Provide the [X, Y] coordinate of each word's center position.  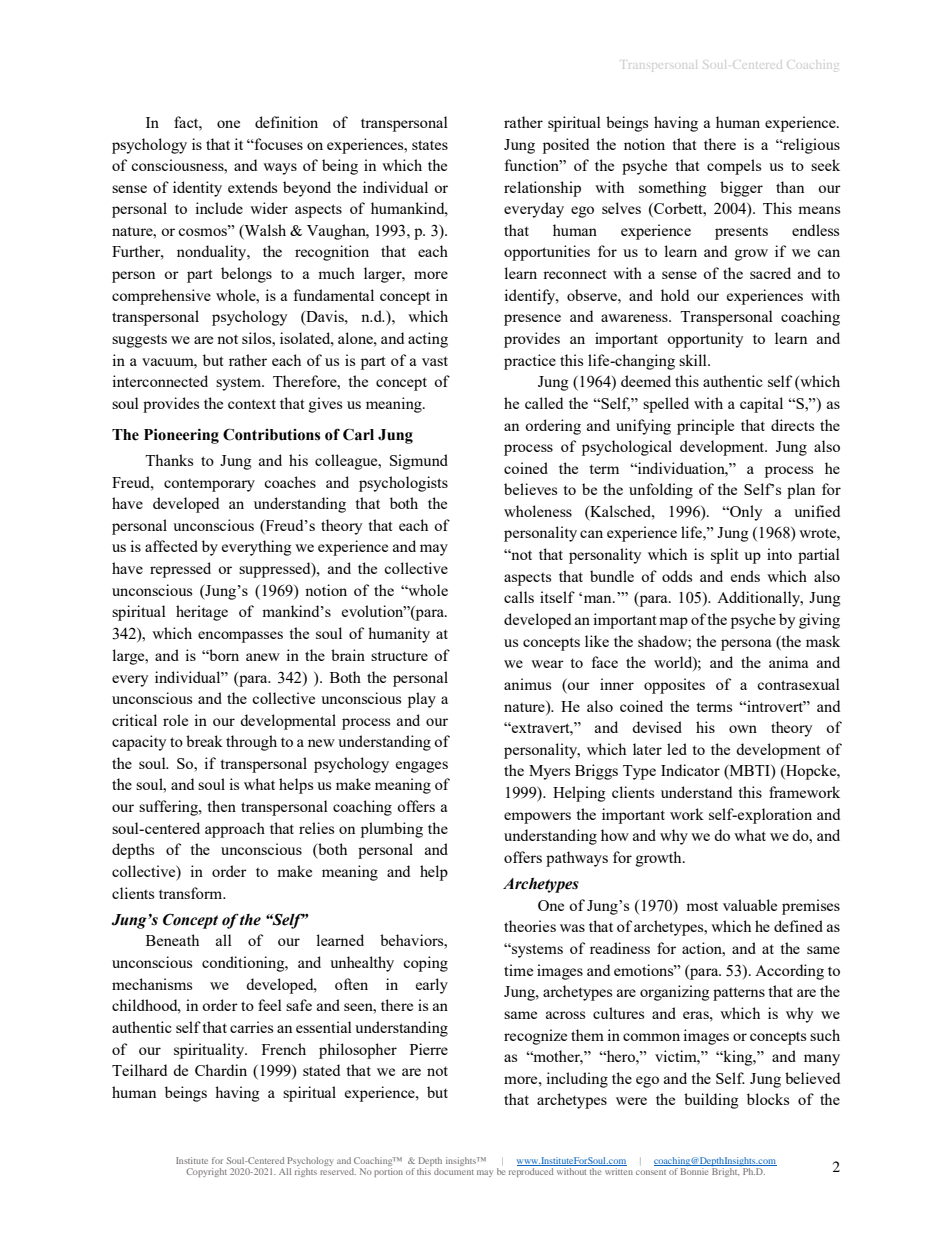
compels [734, 167]
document [454, 1171]
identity [197, 189]
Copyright [206, 1172]
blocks [768, 1099]
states [430, 145]
